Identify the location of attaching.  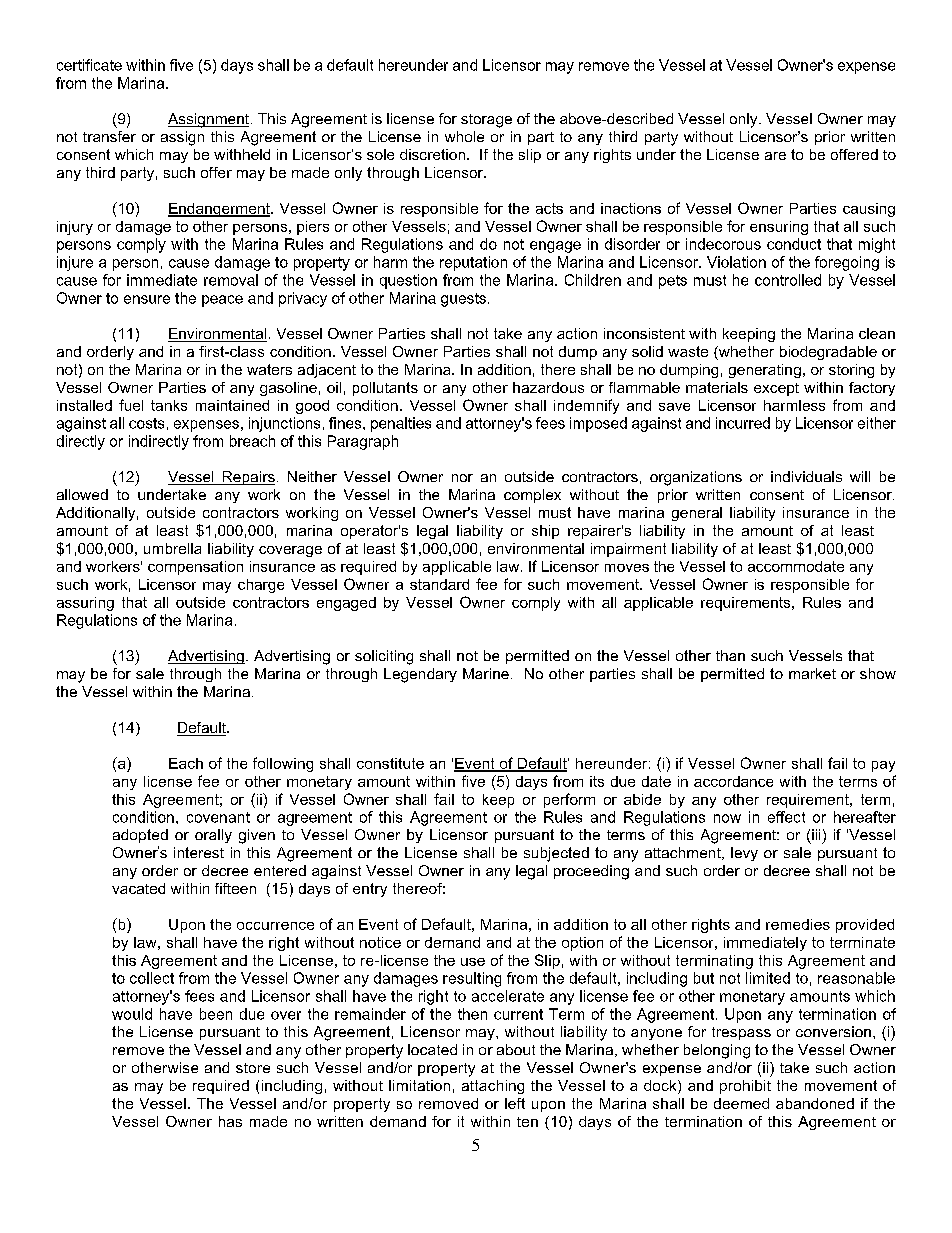
(493, 1087).
